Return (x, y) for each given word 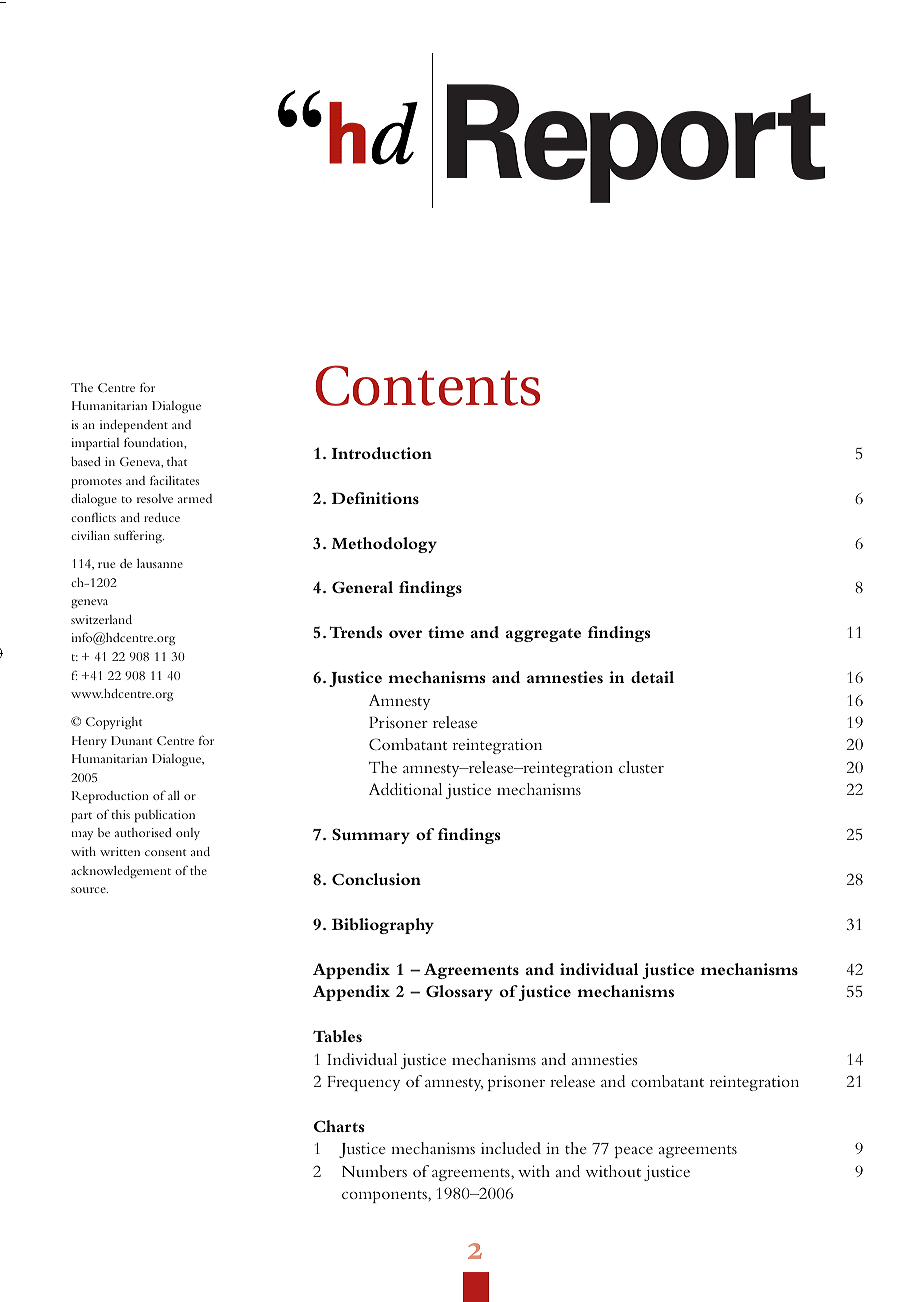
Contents (427, 385)
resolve (155, 498)
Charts (339, 1126)
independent (134, 426)
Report (636, 143)
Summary (371, 836)
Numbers (374, 1171)
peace (634, 1152)
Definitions (375, 498)
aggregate (543, 635)
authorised (143, 832)
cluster (641, 767)
